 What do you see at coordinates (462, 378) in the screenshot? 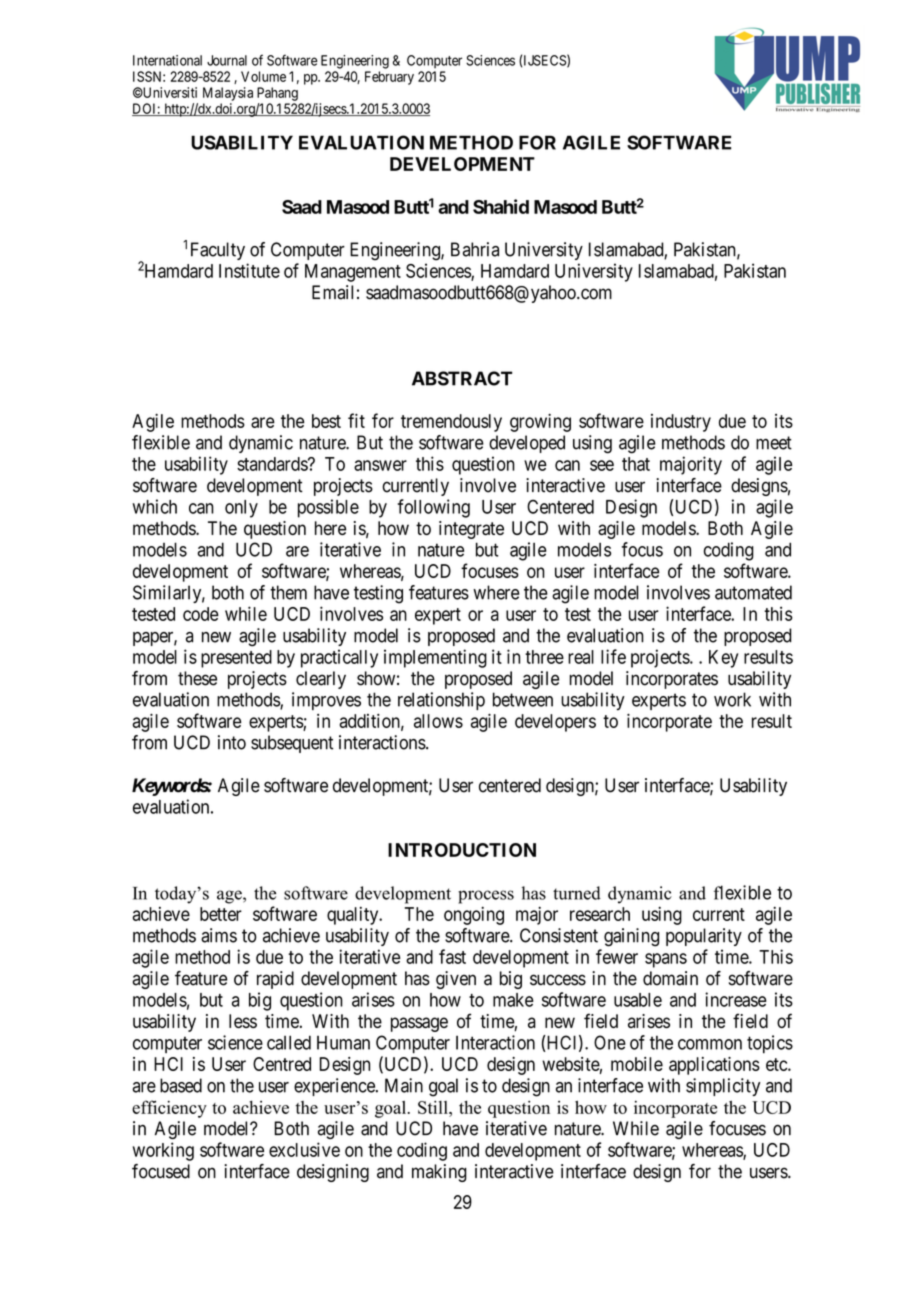
I see `ABSTRACT` at bounding box center [462, 378].
